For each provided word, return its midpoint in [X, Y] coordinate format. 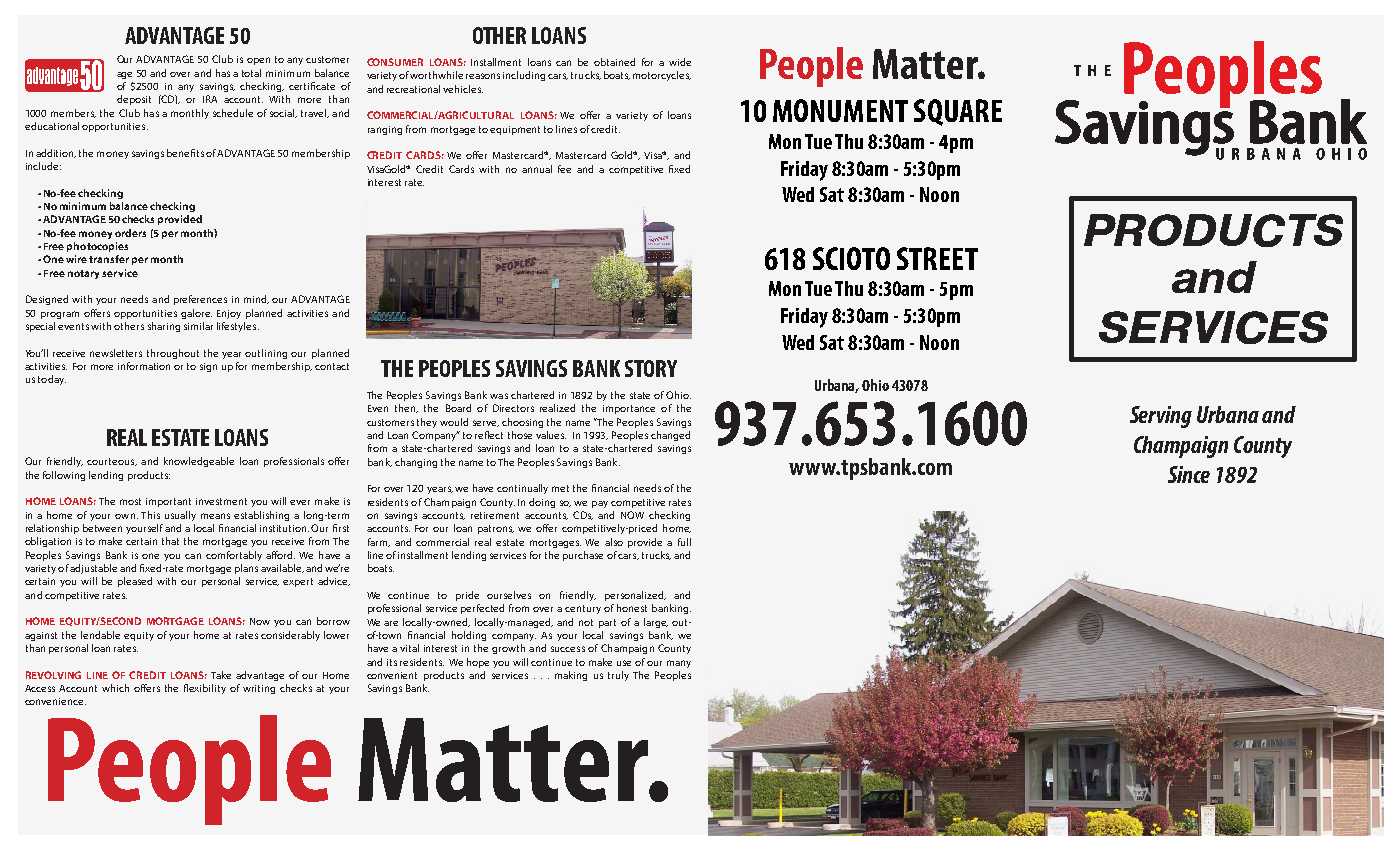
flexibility [205, 689]
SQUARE [958, 112]
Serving [1161, 417]
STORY [651, 368]
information [144, 366]
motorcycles [662, 76]
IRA [210, 99]
